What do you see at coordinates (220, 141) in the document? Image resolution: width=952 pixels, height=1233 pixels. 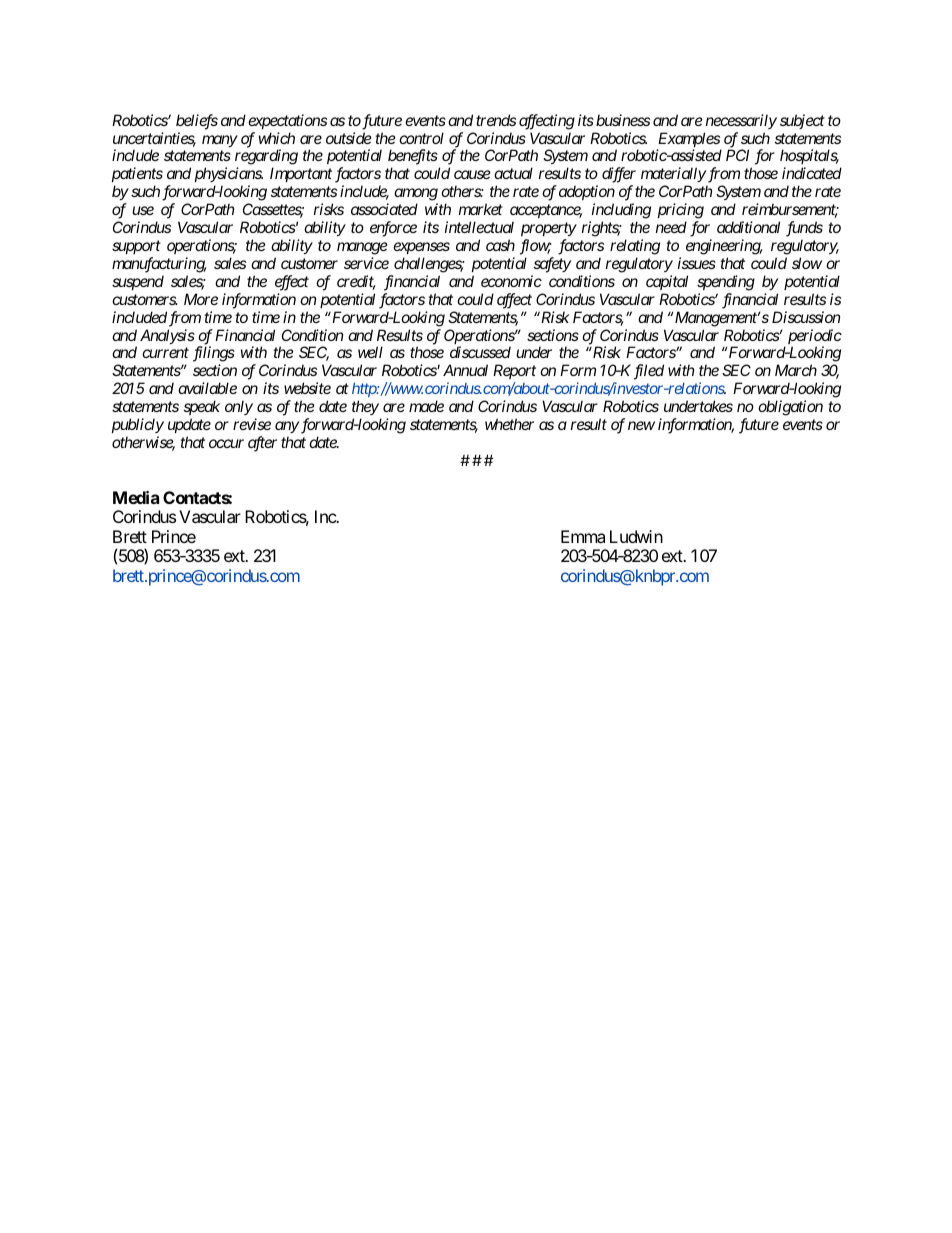 I see `many` at bounding box center [220, 141].
